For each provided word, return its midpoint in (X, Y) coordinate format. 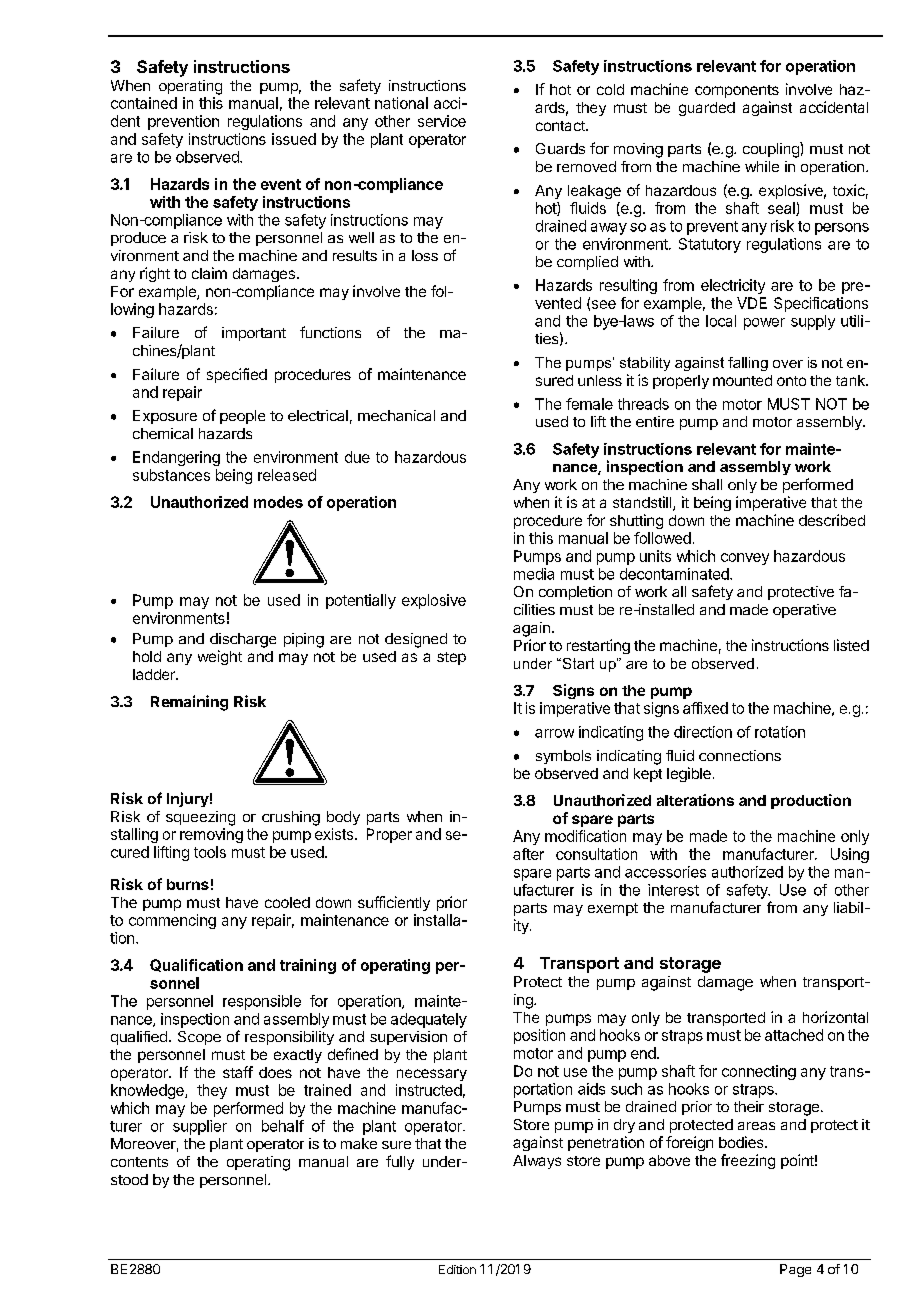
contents (139, 1162)
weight (220, 657)
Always (537, 1162)
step (451, 658)
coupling (772, 150)
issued (294, 139)
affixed (705, 708)
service (442, 121)
